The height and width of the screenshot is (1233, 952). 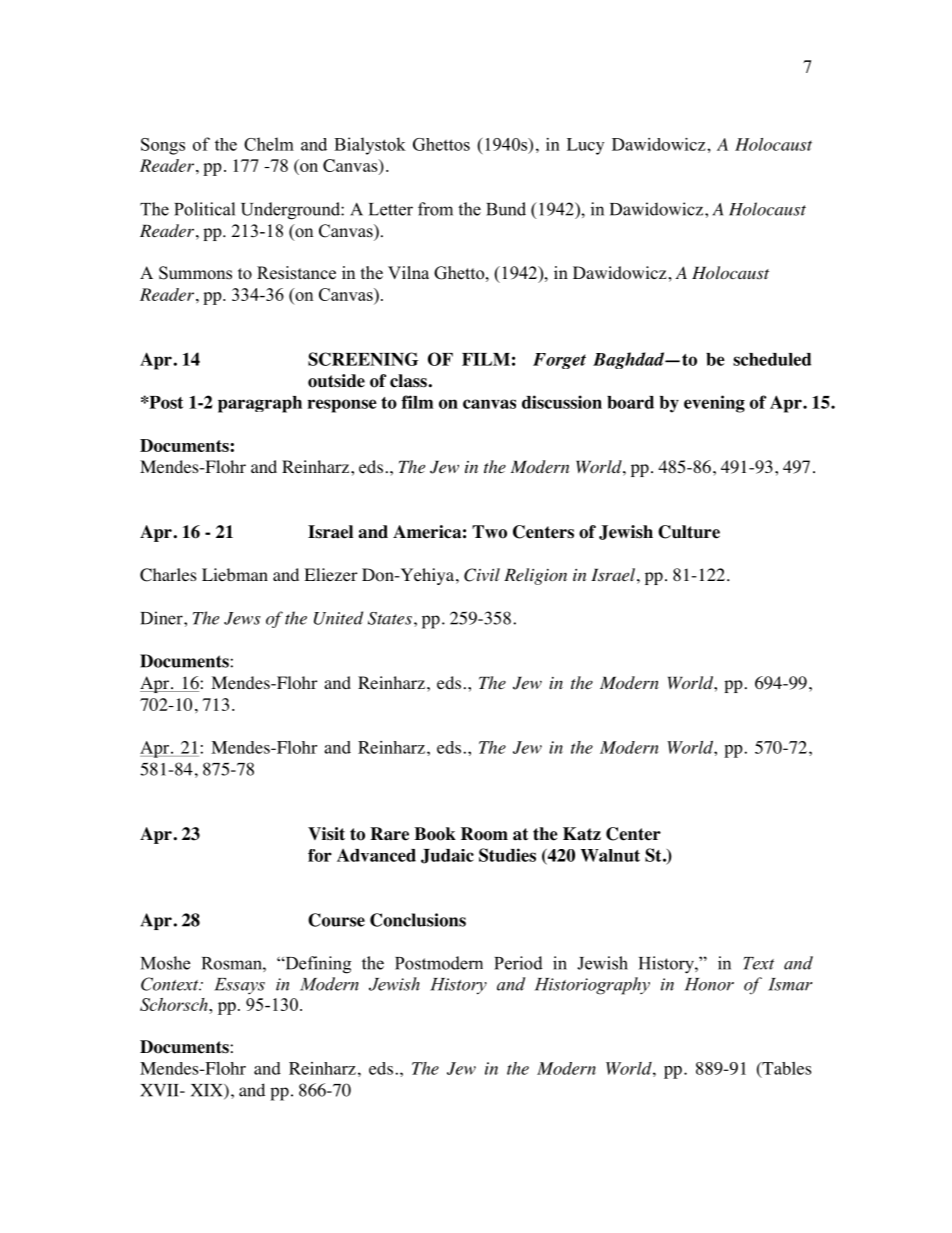 I want to click on Lucy, so click(x=585, y=146).
